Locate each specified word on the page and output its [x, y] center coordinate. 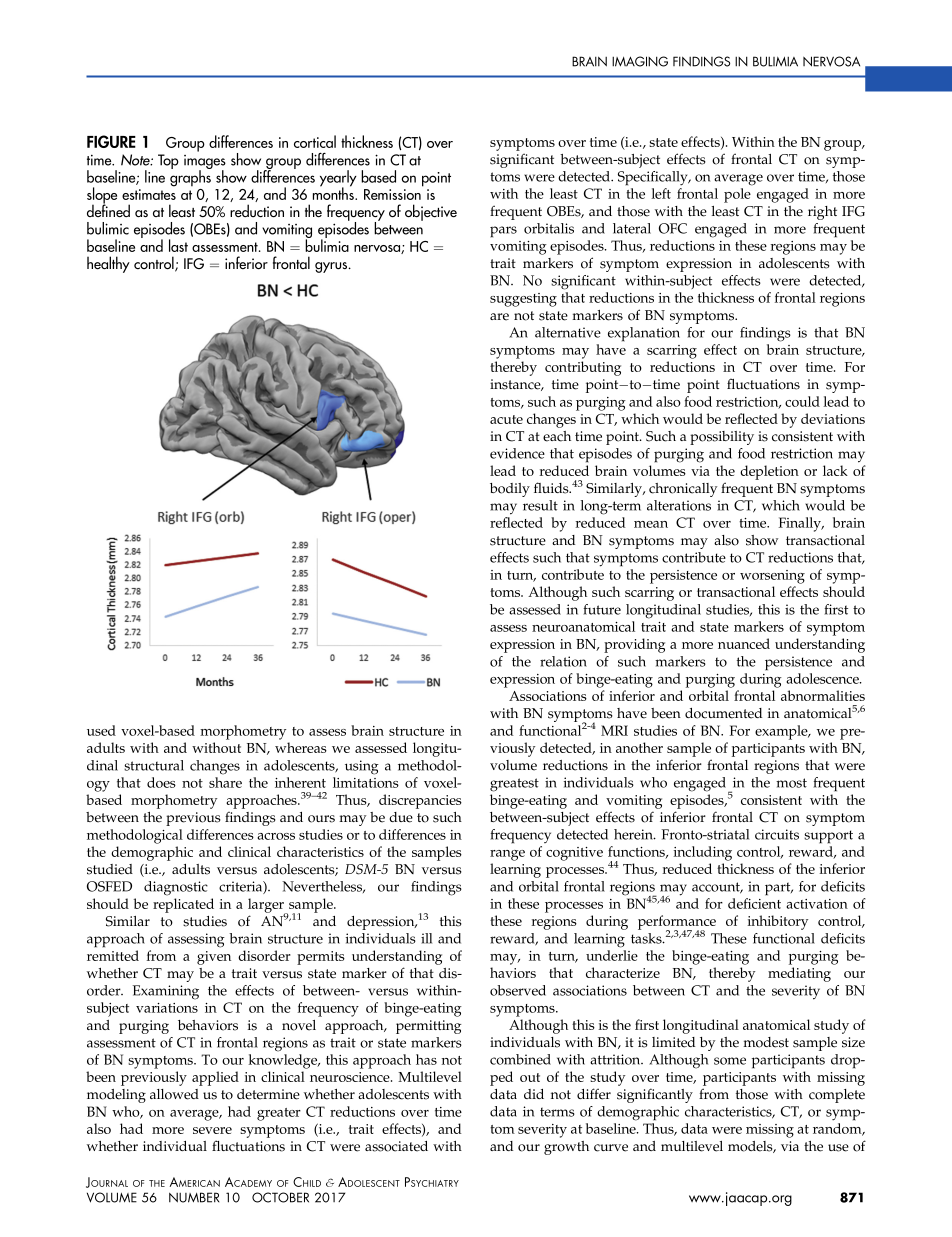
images [205, 163]
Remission [392, 194]
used [101, 730]
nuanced [744, 643]
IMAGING [640, 61]
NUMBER [194, 1197]
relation [563, 661]
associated [396, 1146]
